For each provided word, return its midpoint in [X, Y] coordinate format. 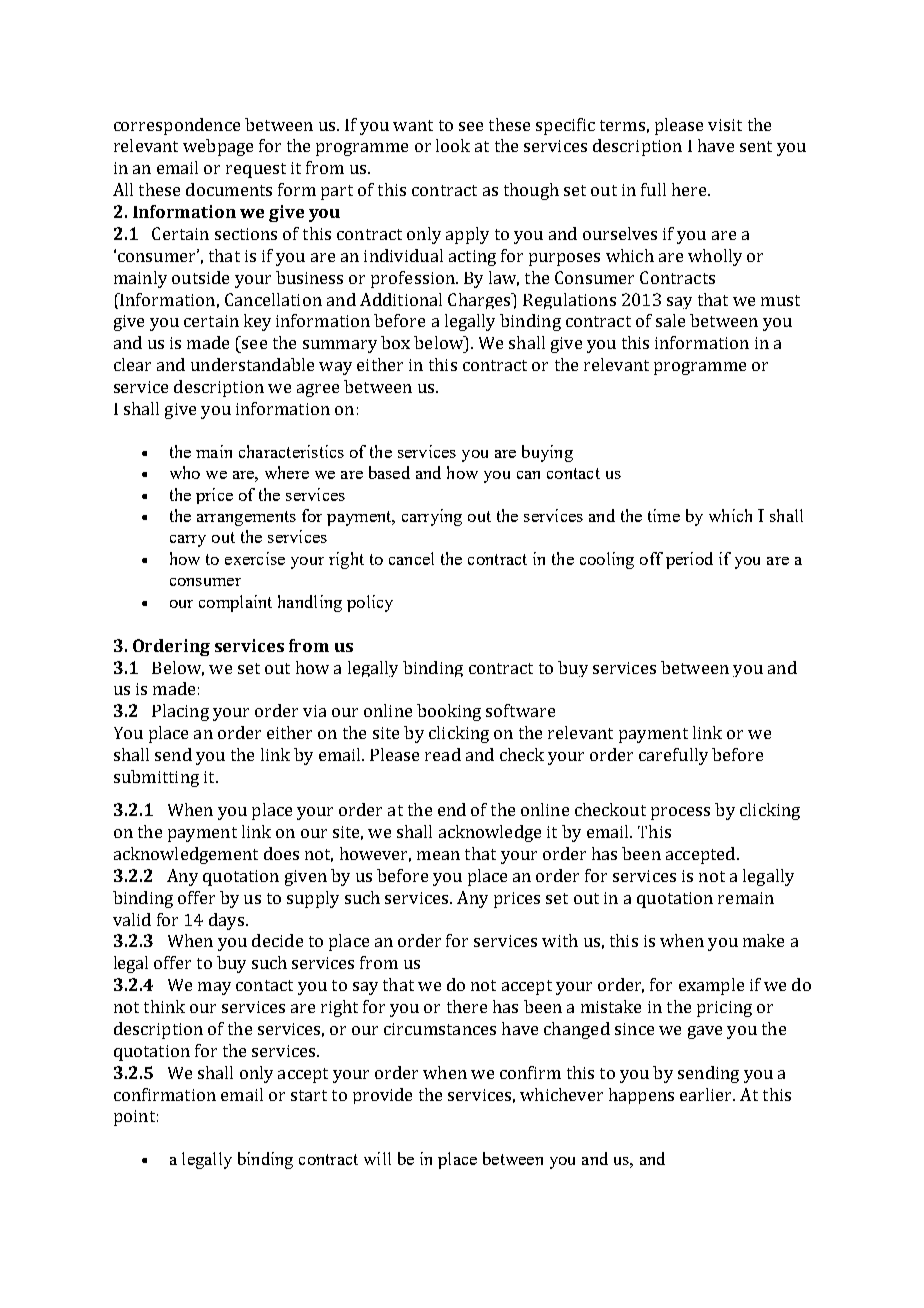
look [453, 145]
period [689, 560]
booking [449, 712]
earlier [707, 1094]
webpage [218, 147]
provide [382, 1096]
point [134, 1118]
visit [725, 125]
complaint [235, 603]
